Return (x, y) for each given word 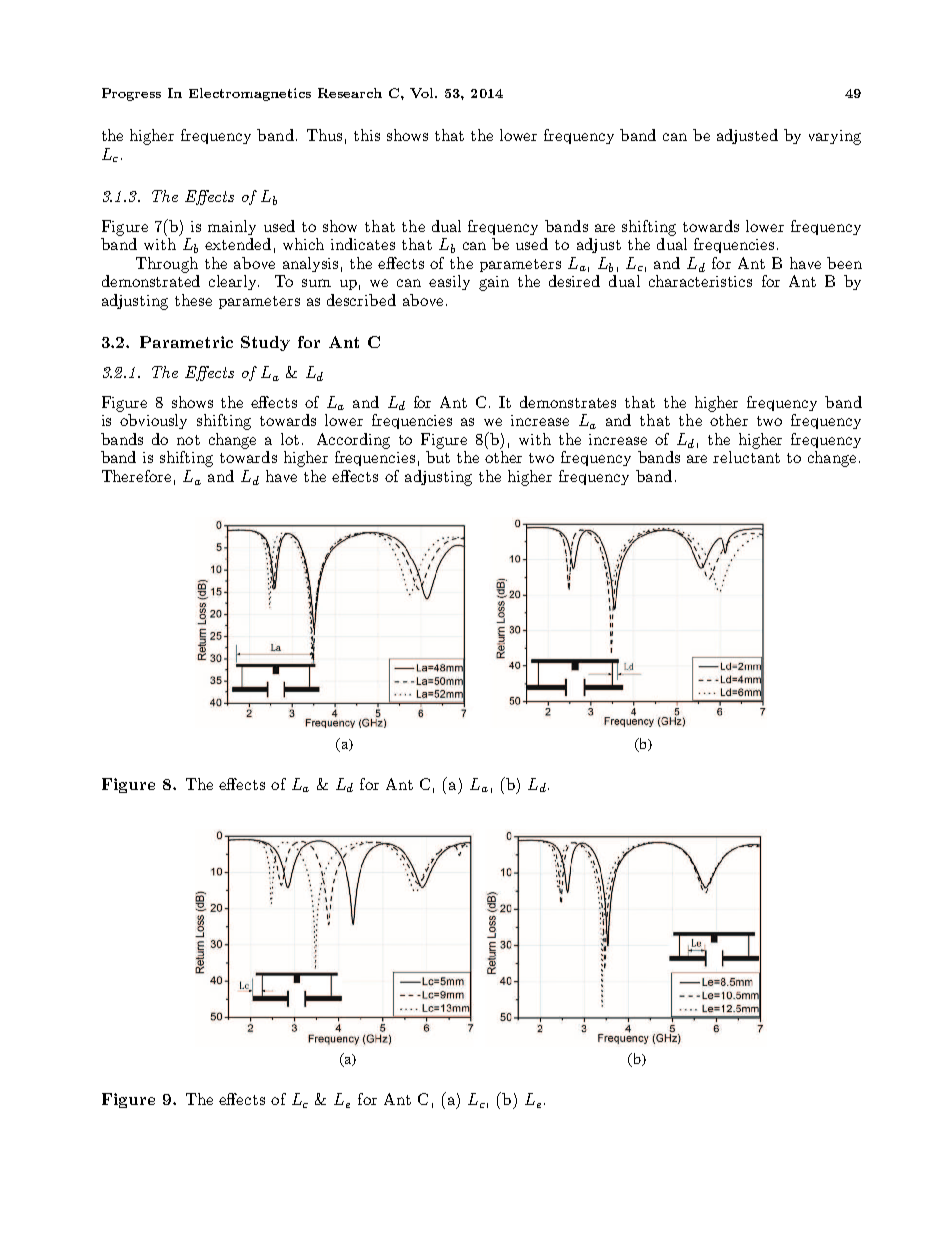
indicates (363, 244)
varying (835, 137)
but (438, 457)
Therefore (136, 476)
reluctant (746, 457)
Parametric (186, 342)
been (844, 263)
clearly (234, 282)
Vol (423, 93)
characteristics (700, 281)
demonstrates (568, 402)
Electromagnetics (250, 94)
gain (494, 283)
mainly (232, 227)
